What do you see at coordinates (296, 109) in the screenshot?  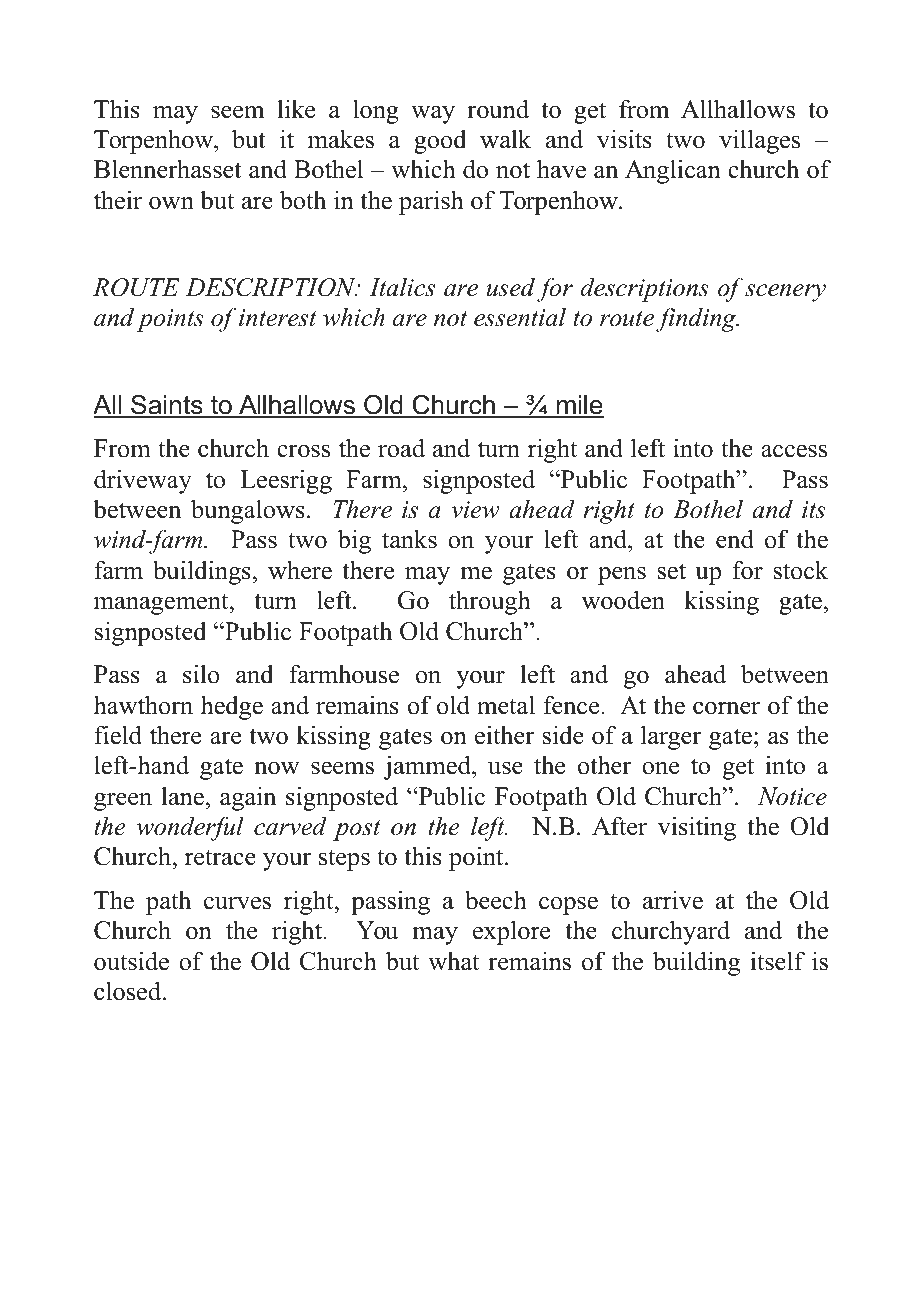 I see `like` at bounding box center [296, 109].
